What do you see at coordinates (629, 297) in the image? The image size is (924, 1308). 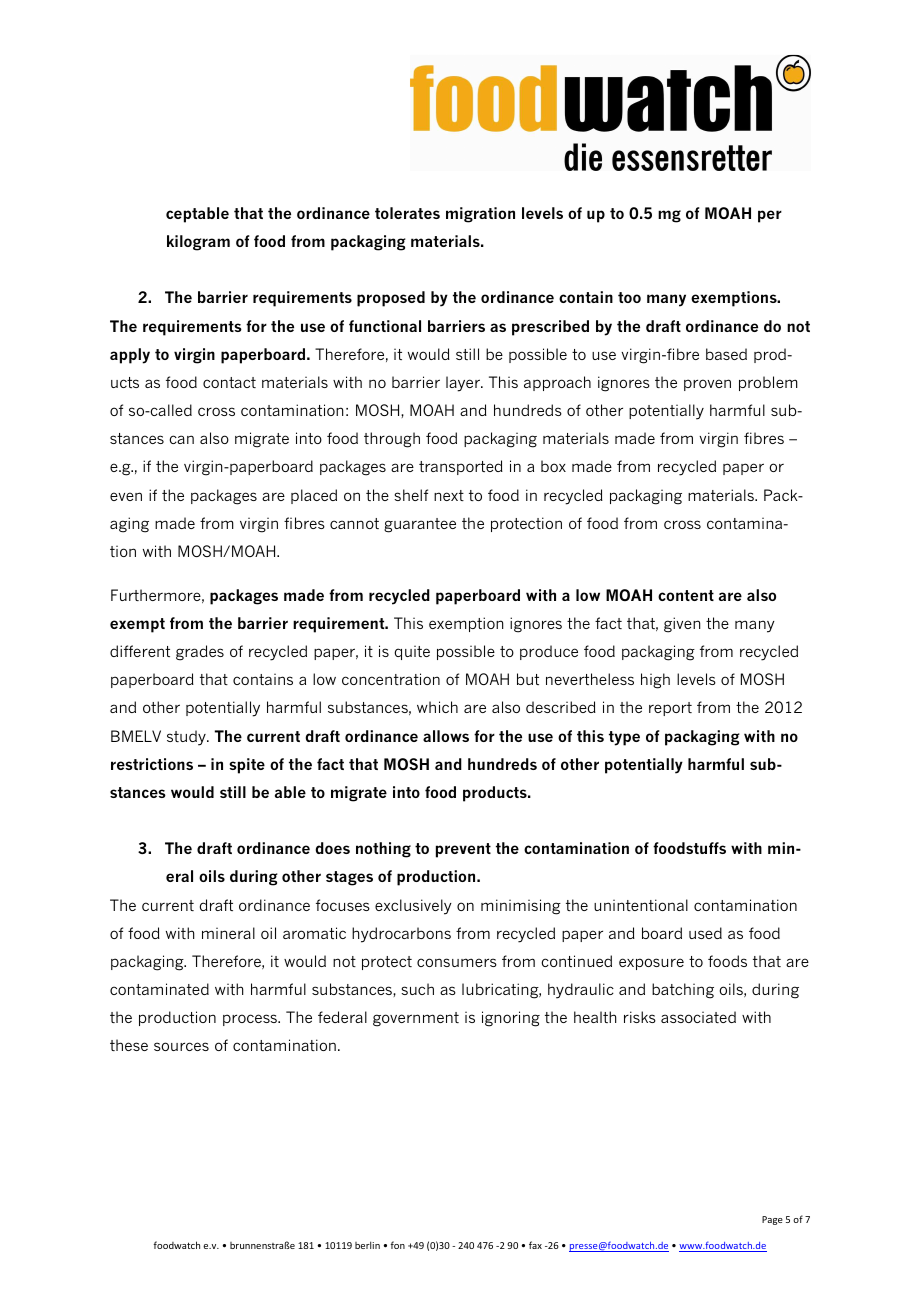 I see `too` at bounding box center [629, 297].
